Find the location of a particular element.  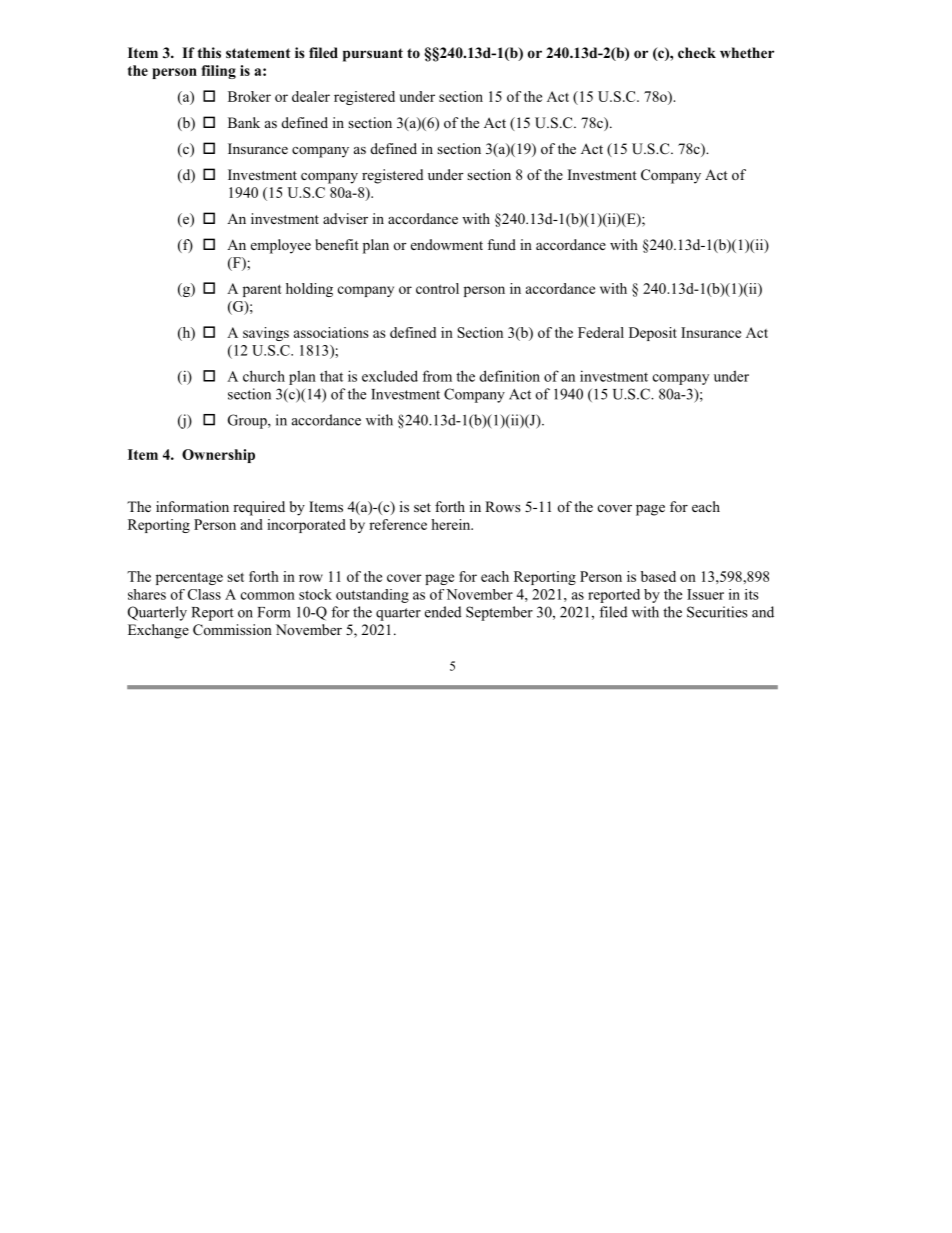

Ownership is located at coordinates (218, 456).
